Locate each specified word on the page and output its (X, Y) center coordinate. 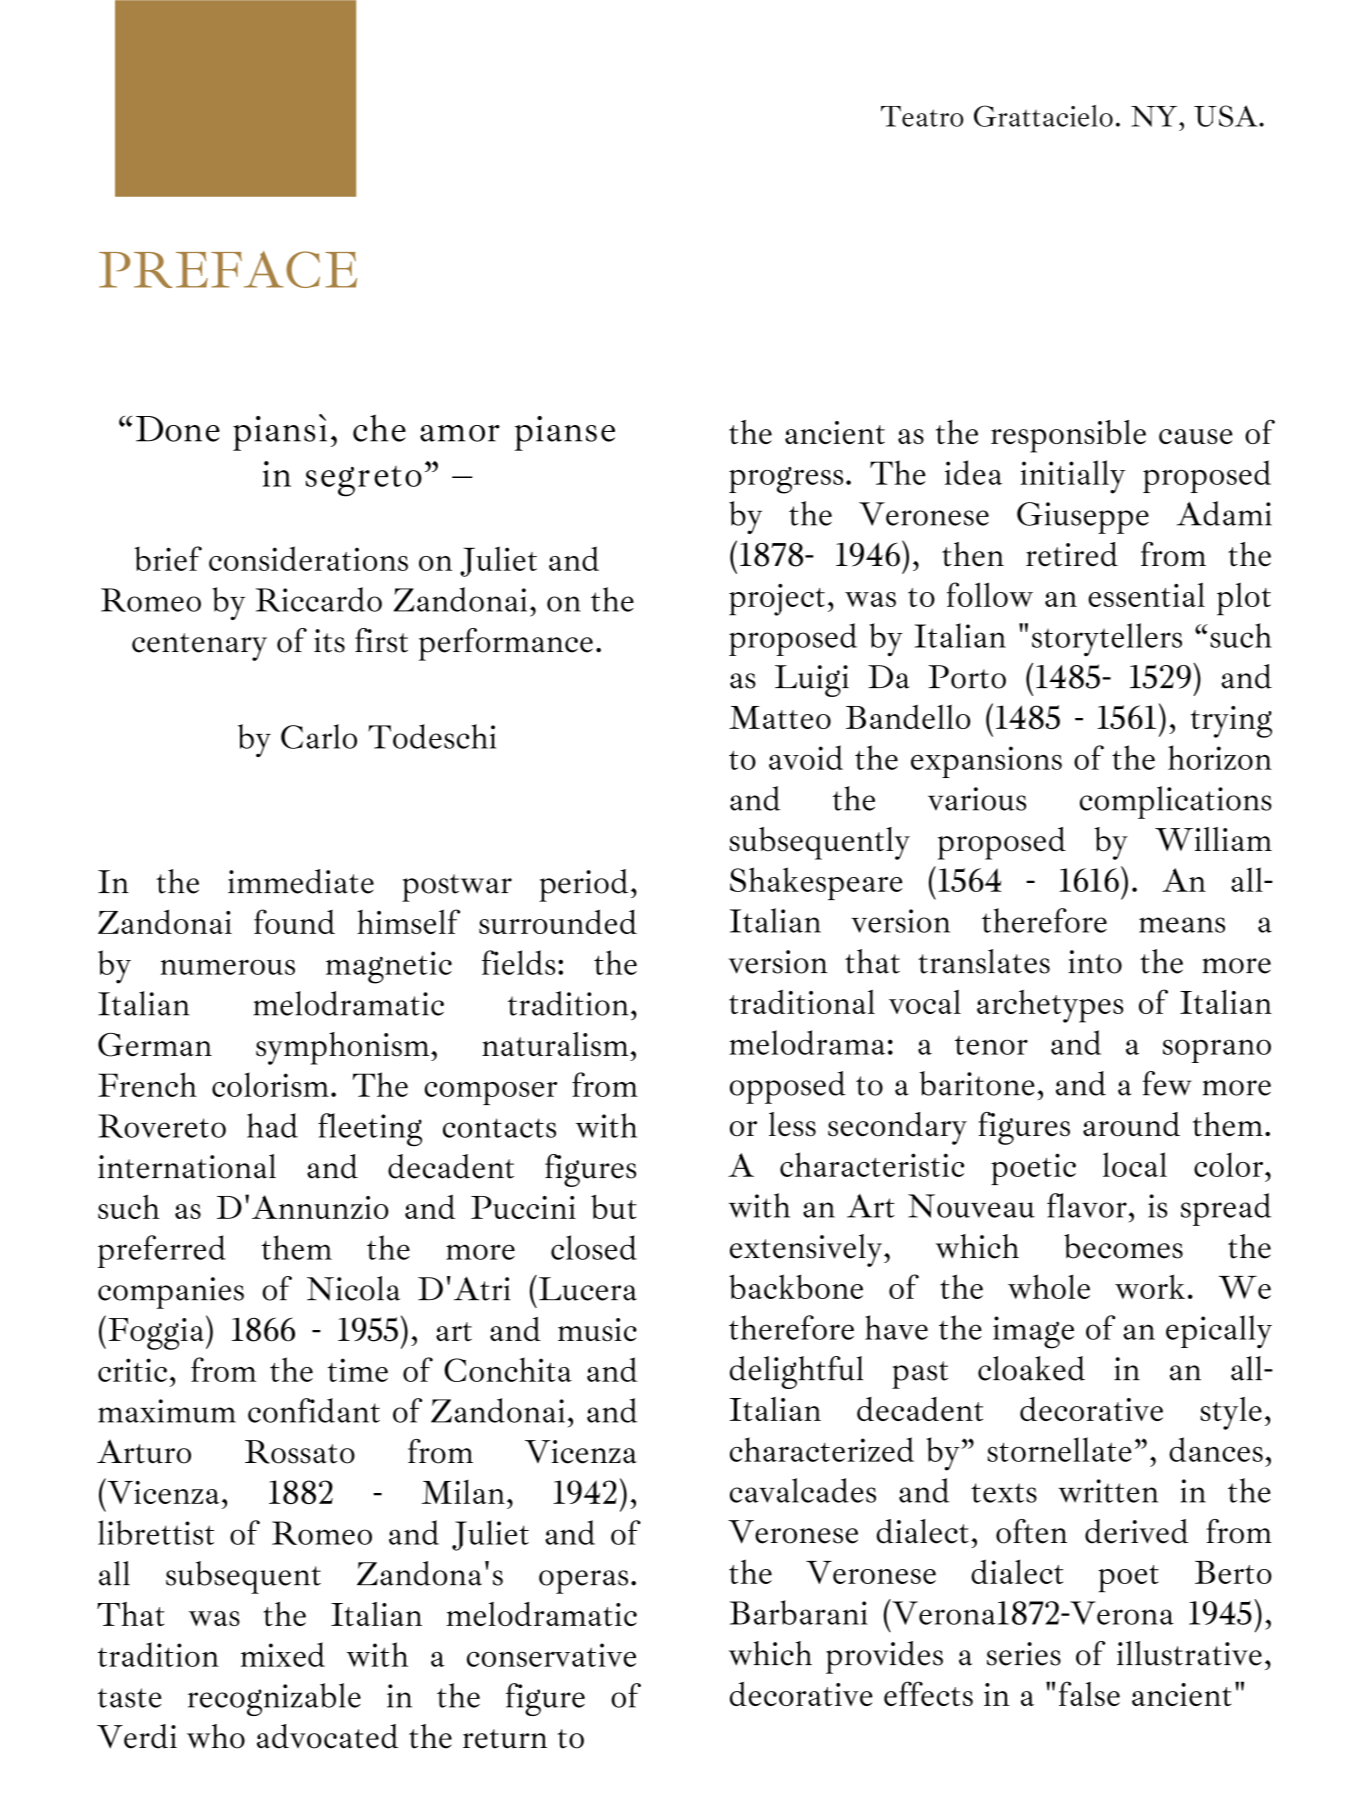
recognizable (274, 1699)
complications (1176, 802)
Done (178, 429)
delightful (796, 1372)
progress (786, 480)
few (1167, 1083)
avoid (806, 757)
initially (1072, 477)
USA (1227, 116)
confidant (314, 1410)
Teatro (922, 116)
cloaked (1031, 1368)
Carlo (319, 736)
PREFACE (228, 269)
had (272, 1125)
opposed (788, 1087)
